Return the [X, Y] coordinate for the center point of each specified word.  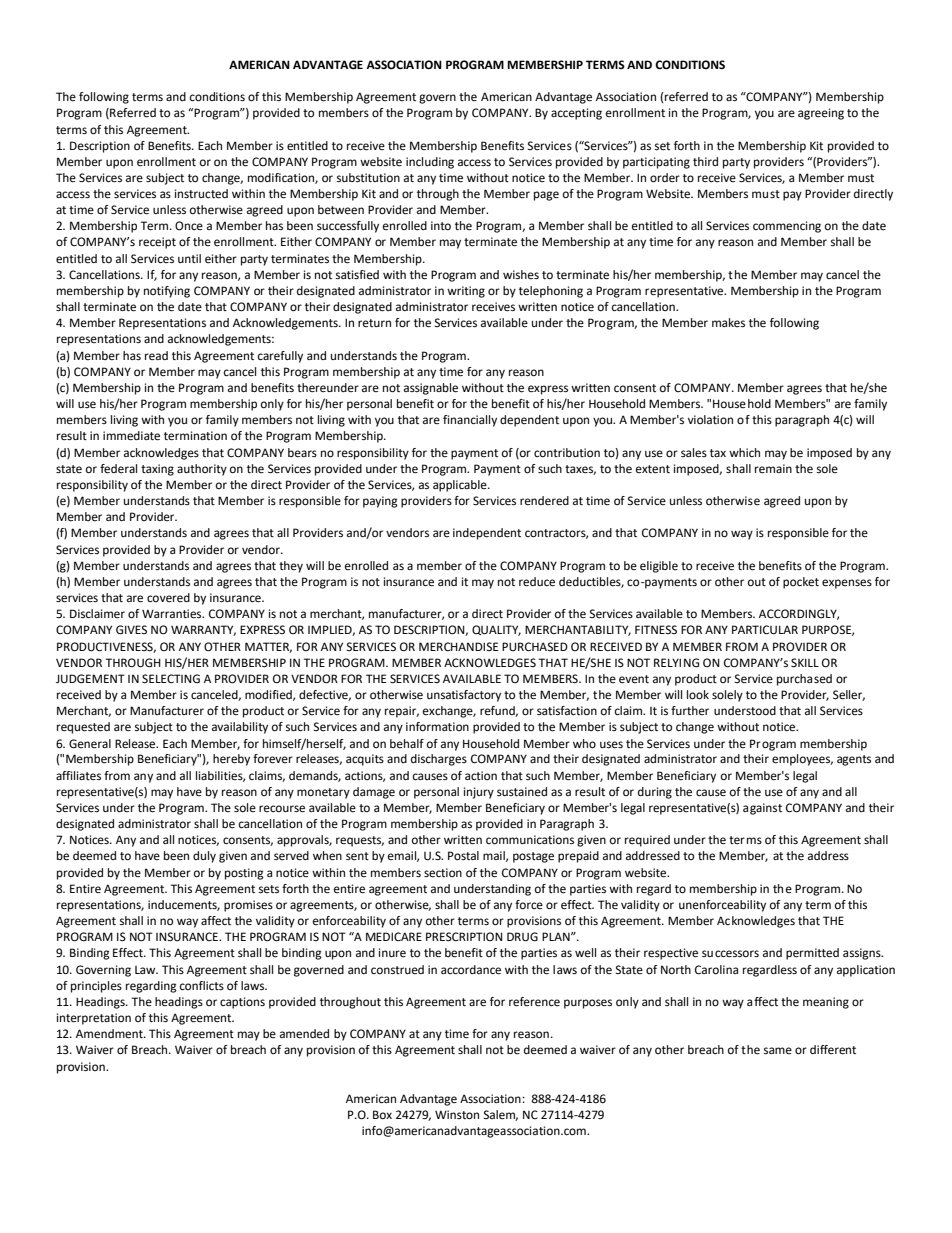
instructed [201, 194]
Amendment [110, 1034]
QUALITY [496, 630]
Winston [457, 1115]
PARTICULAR [765, 630]
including [430, 163]
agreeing [821, 114]
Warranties [173, 614]
